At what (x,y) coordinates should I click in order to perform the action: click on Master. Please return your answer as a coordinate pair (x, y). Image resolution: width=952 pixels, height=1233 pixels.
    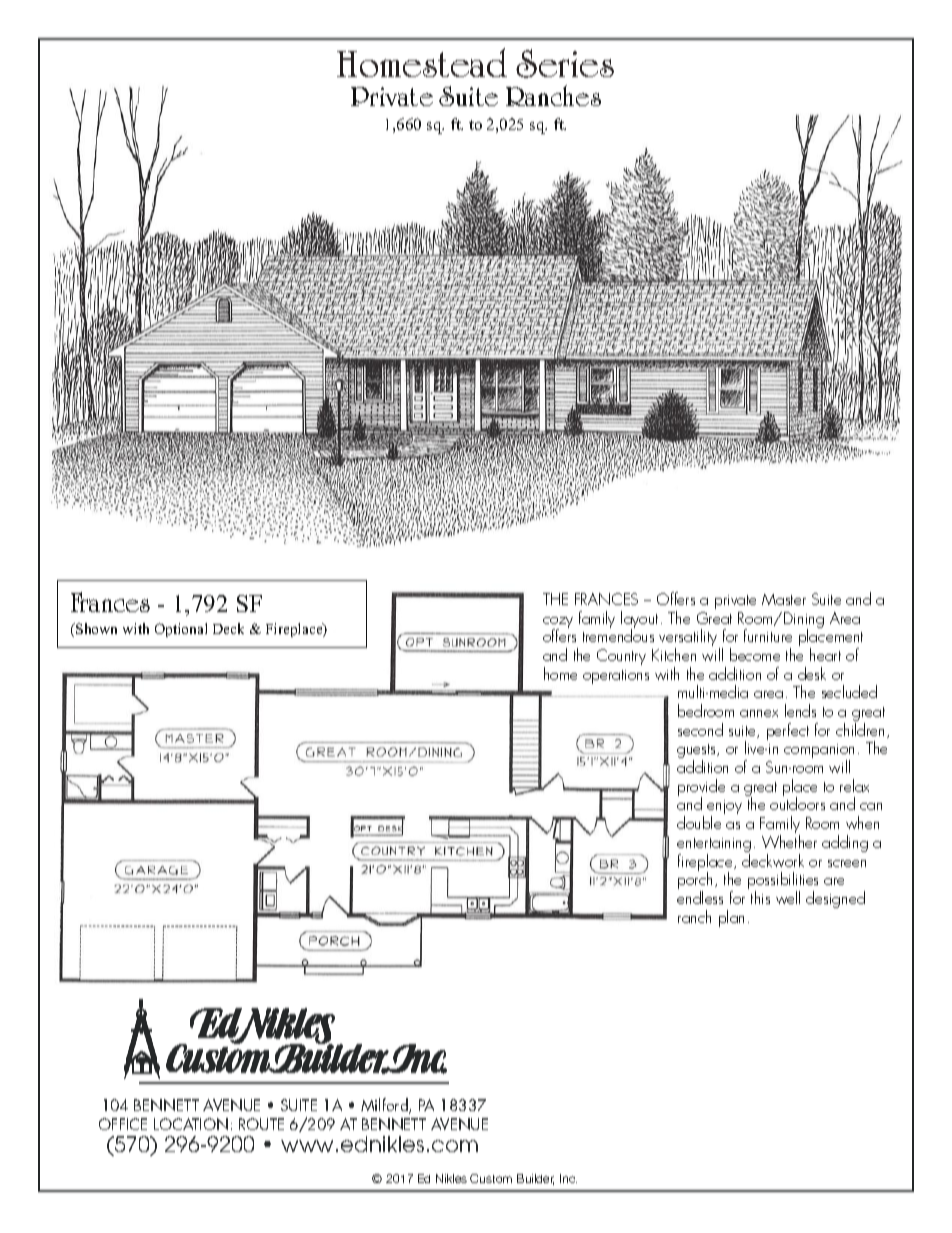
    Looking at the image, I should click on (784, 599).
